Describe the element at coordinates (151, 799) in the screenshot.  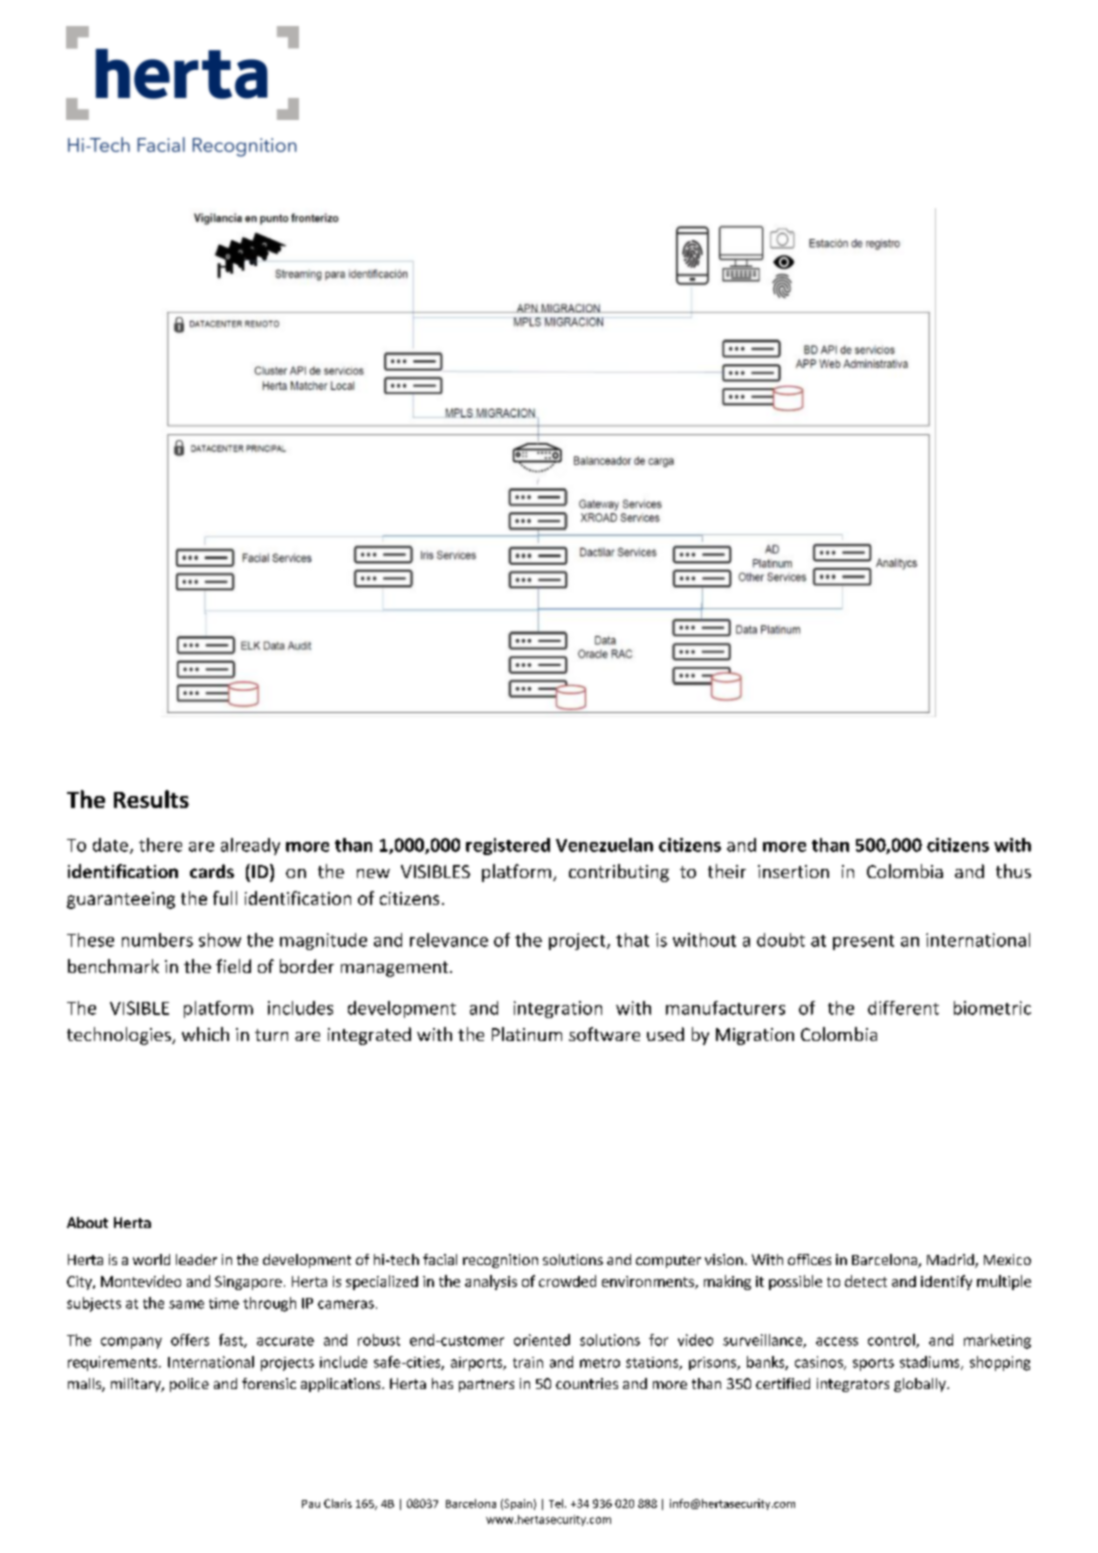
I see `Results` at that location.
